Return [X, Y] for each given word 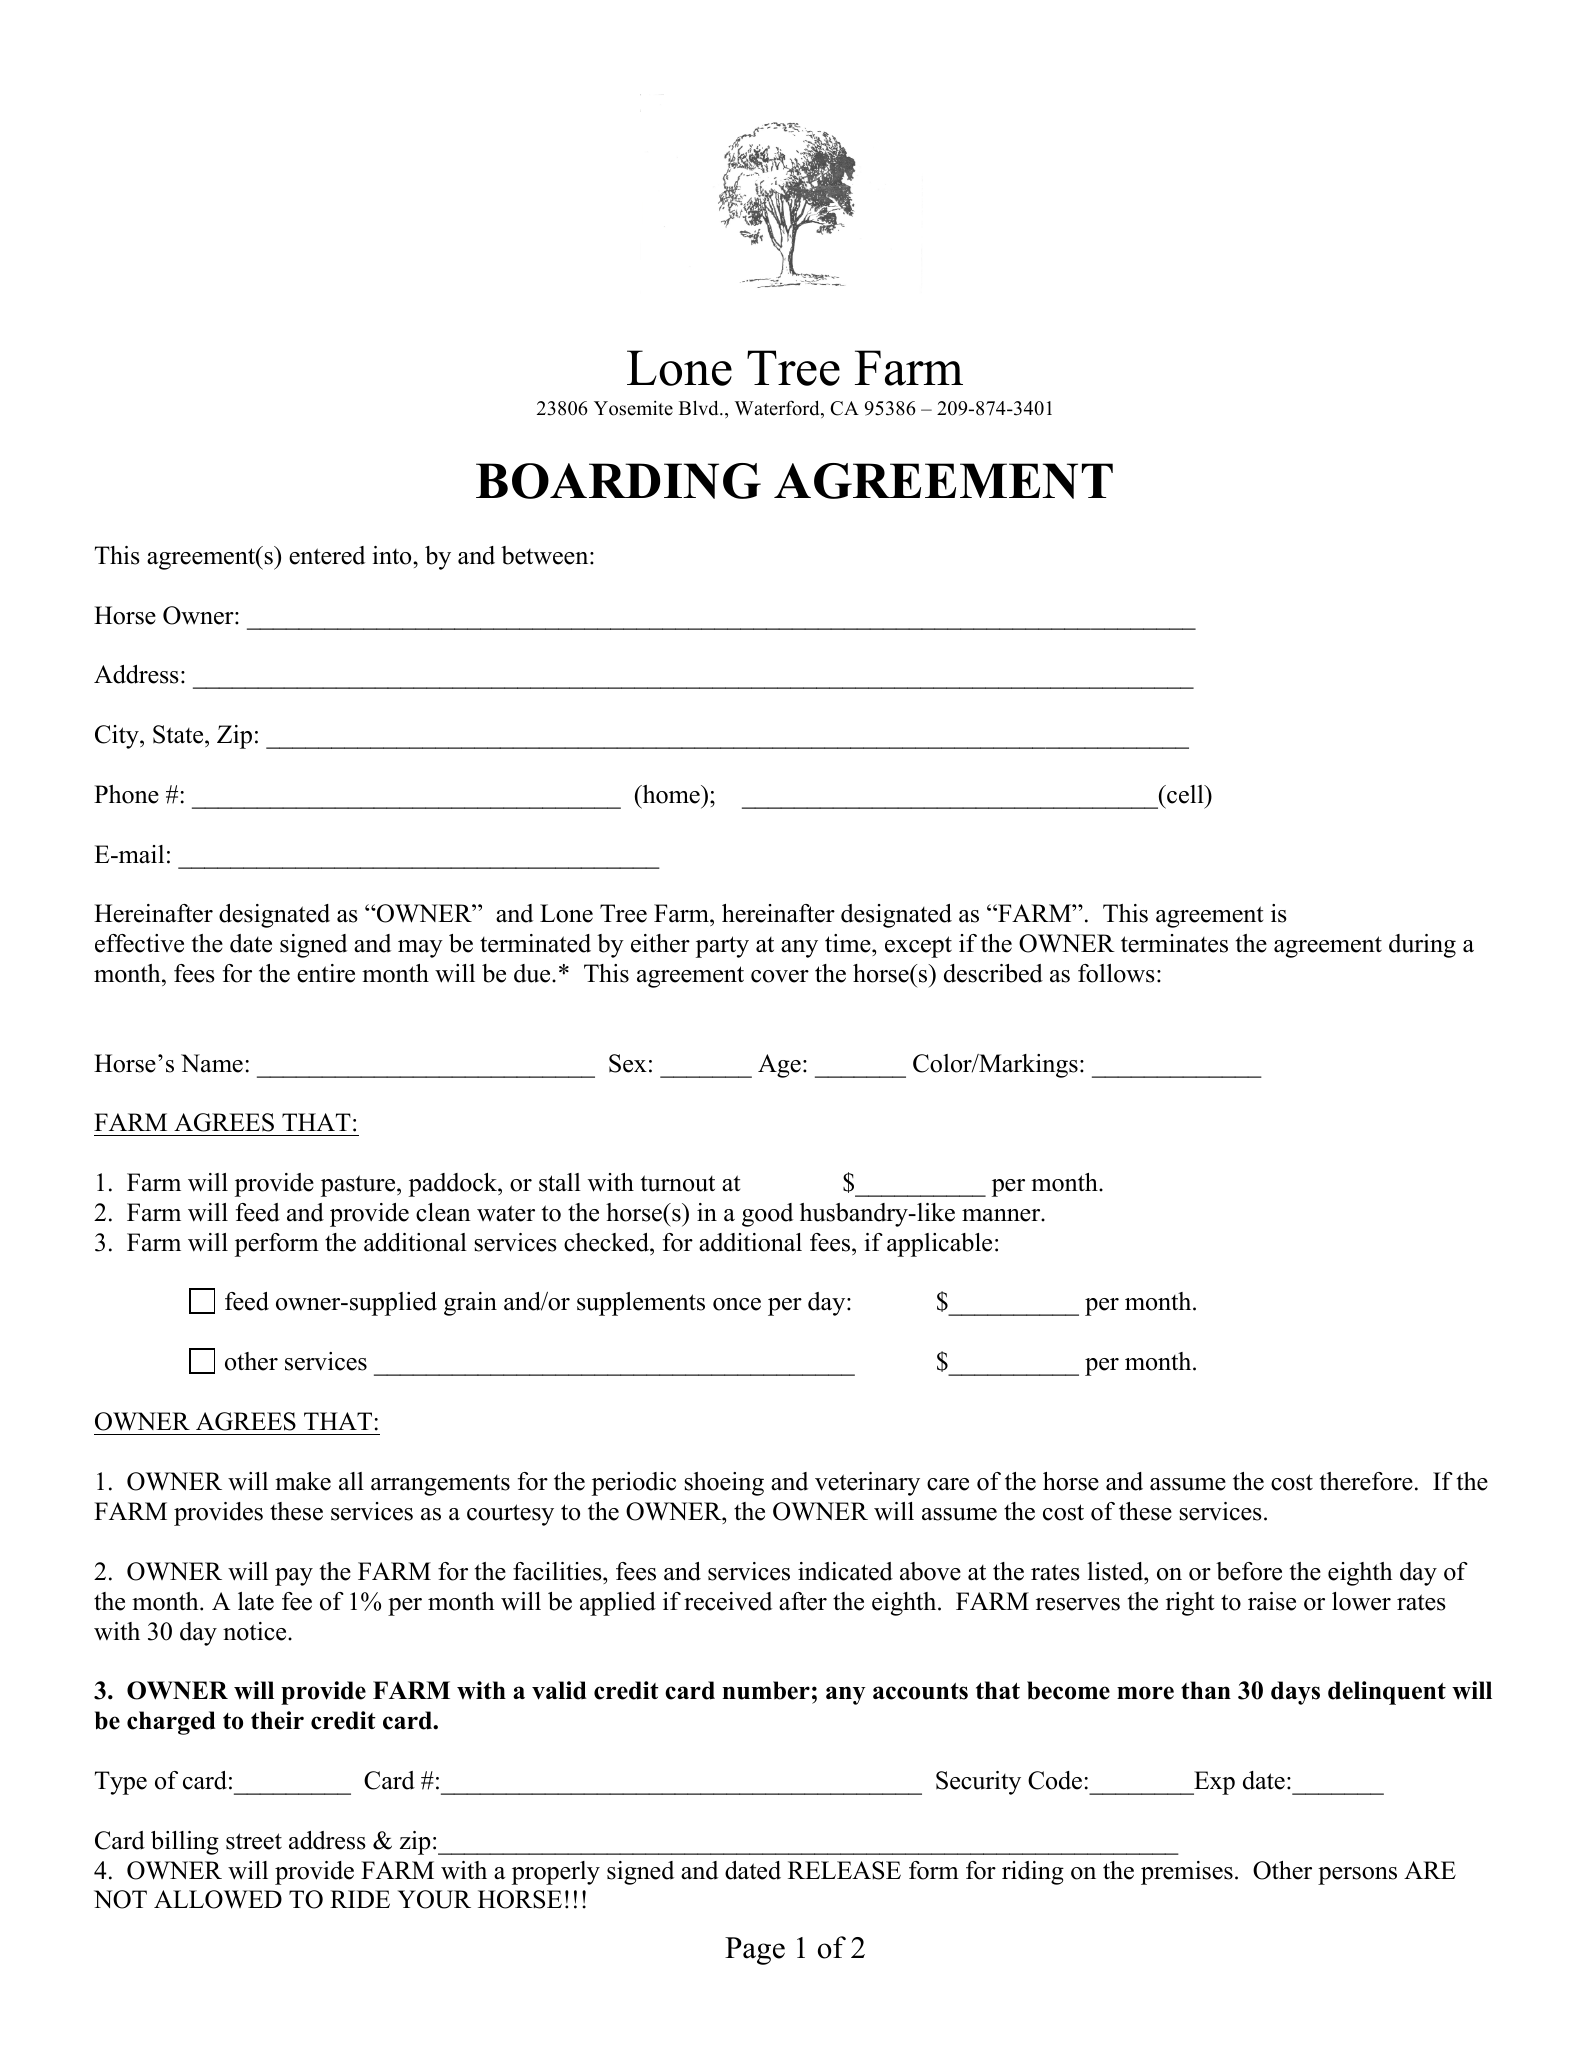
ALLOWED [218, 1899]
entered [327, 555]
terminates [1174, 943]
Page [755, 1951]
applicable [939, 1245]
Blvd [700, 408]
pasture [359, 1186]
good [767, 1215]
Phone [126, 794]
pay [294, 1577]
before [1249, 1571]
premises [1187, 1873]
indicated [845, 1571]
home [671, 794]
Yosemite [633, 408]
